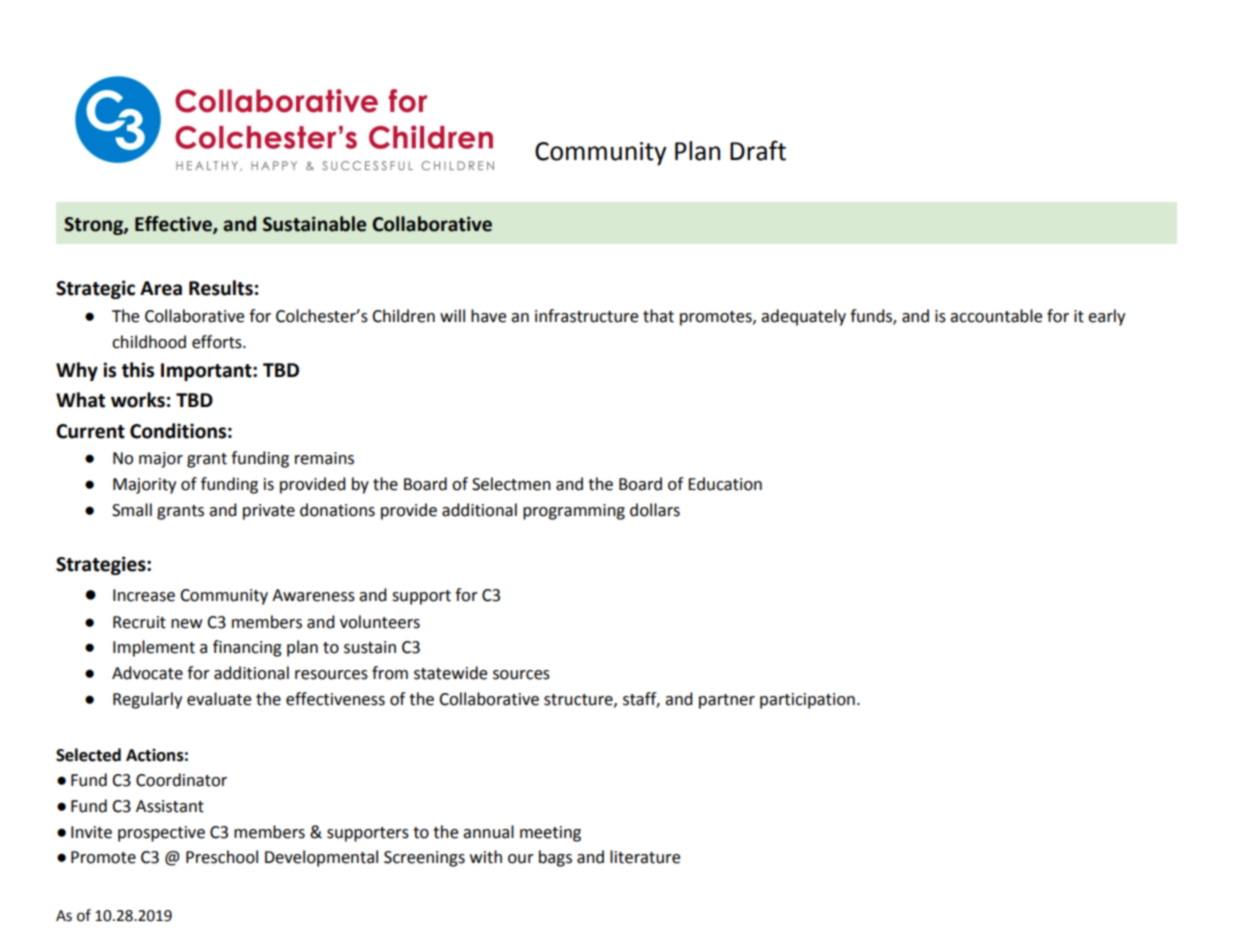  What do you see at coordinates (658, 316) in the page?
I see `that` at bounding box center [658, 316].
